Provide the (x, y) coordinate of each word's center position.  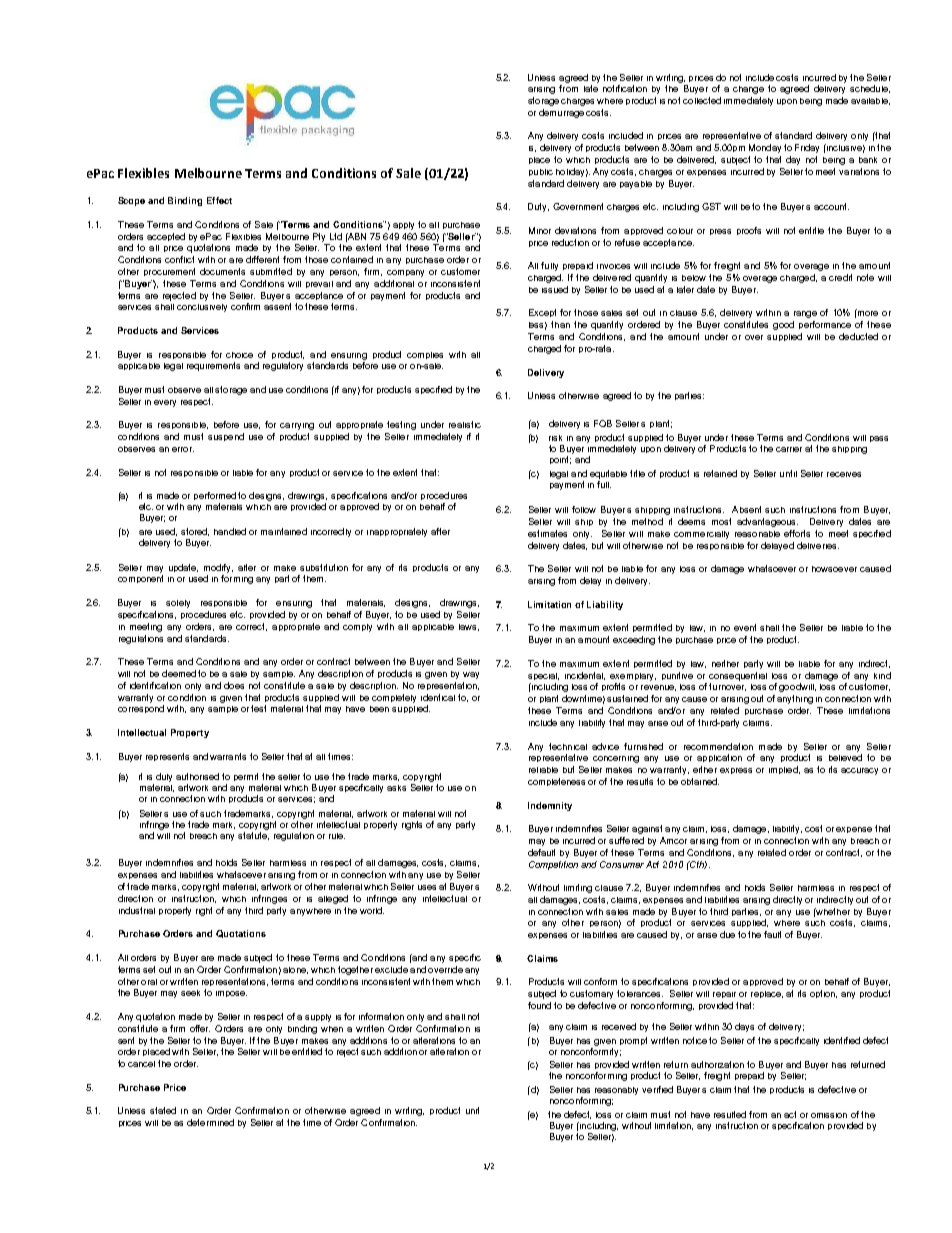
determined (210, 1122)
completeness (556, 782)
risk (555, 438)
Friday (807, 148)
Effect (219, 200)
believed (845, 757)
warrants (228, 756)
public (541, 172)
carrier (789, 449)
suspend (226, 437)
